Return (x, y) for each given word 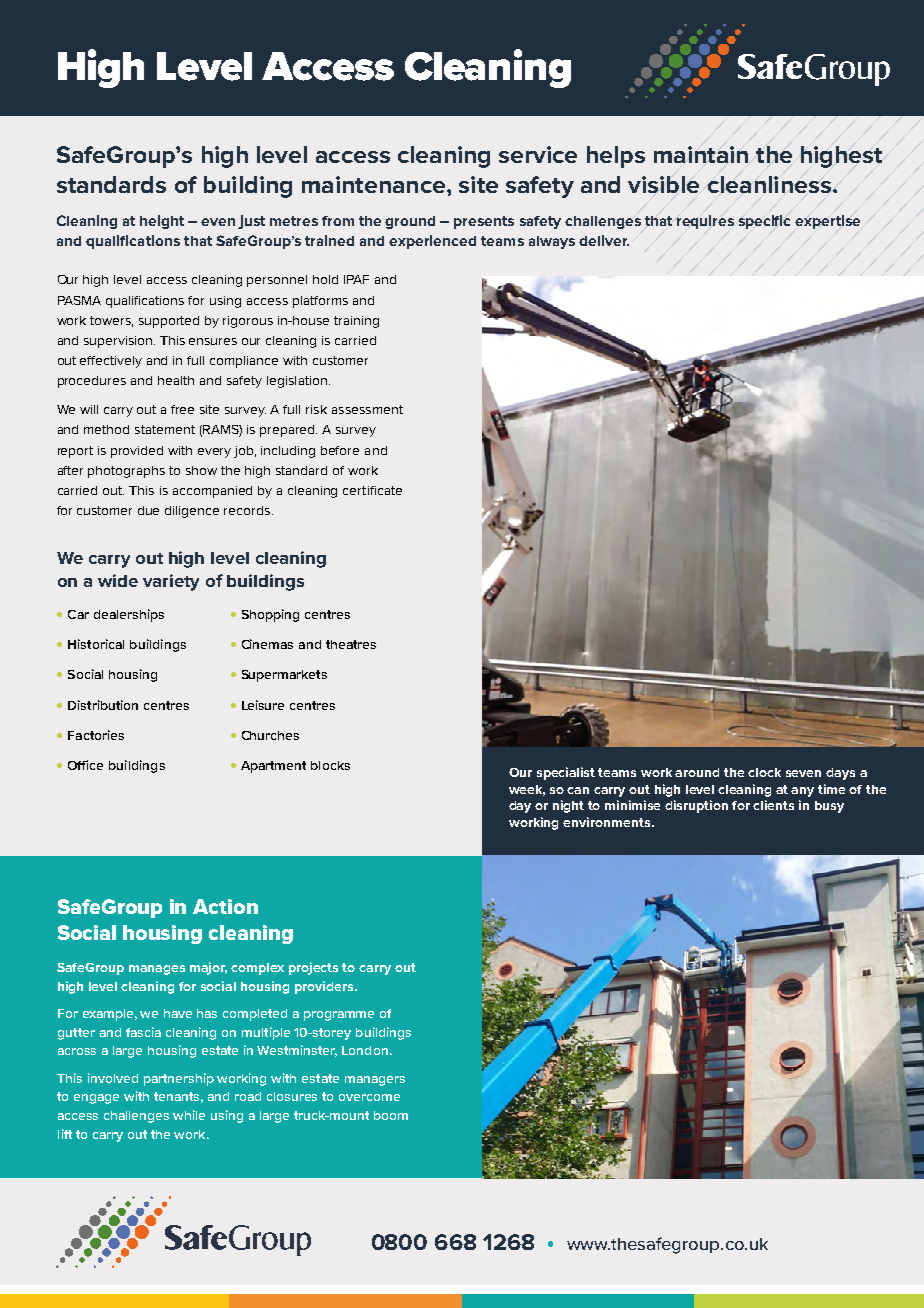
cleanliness (769, 184)
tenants (178, 1097)
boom (391, 1115)
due (148, 510)
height (162, 222)
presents (484, 222)
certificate (372, 490)
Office (85, 765)
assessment (367, 409)
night (568, 806)
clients (773, 805)
